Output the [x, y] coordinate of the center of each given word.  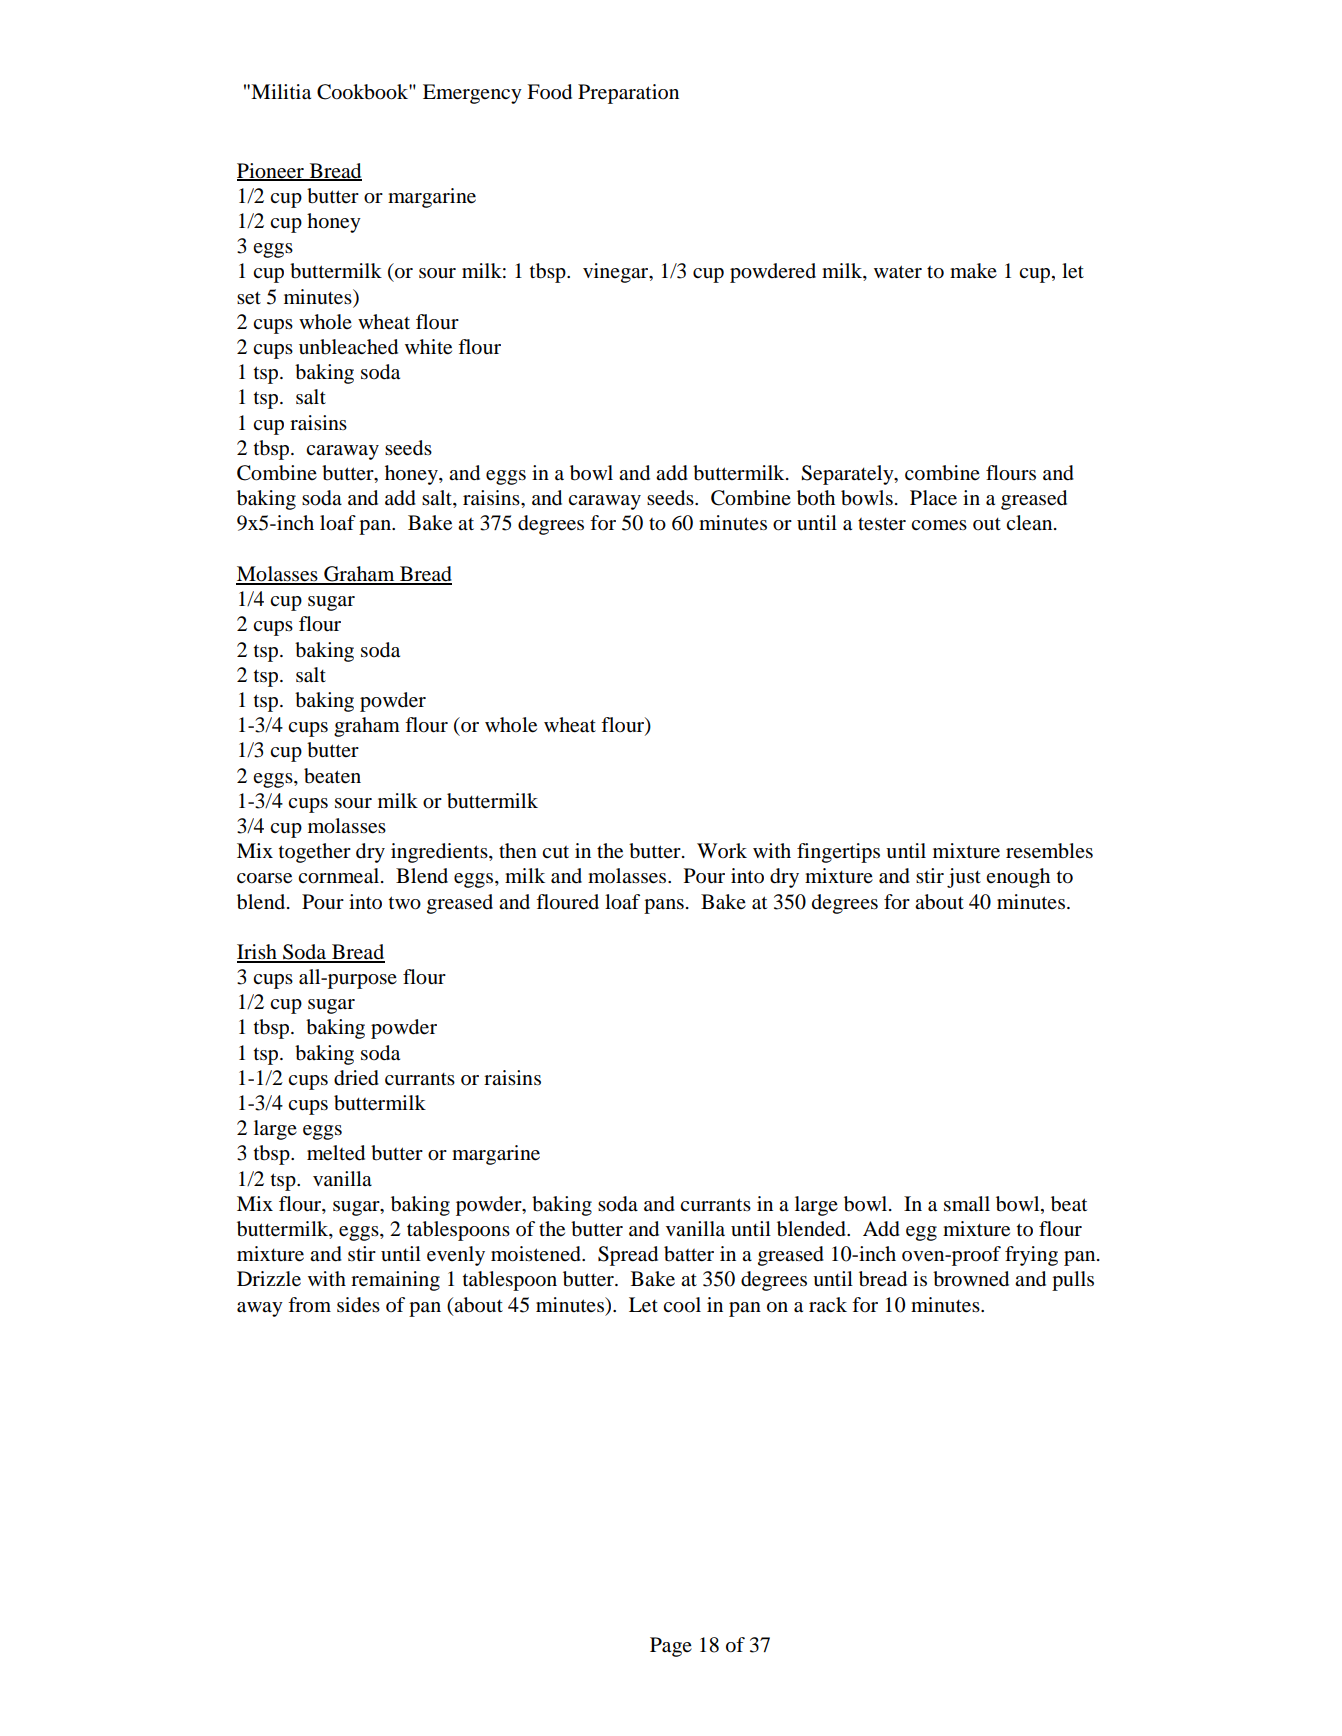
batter [689, 1254]
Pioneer [271, 171]
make [973, 271]
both [816, 498]
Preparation [628, 94]
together [315, 853]
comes [939, 525]
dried [356, 1078]
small [967, 1204]
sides [358, 1305]
